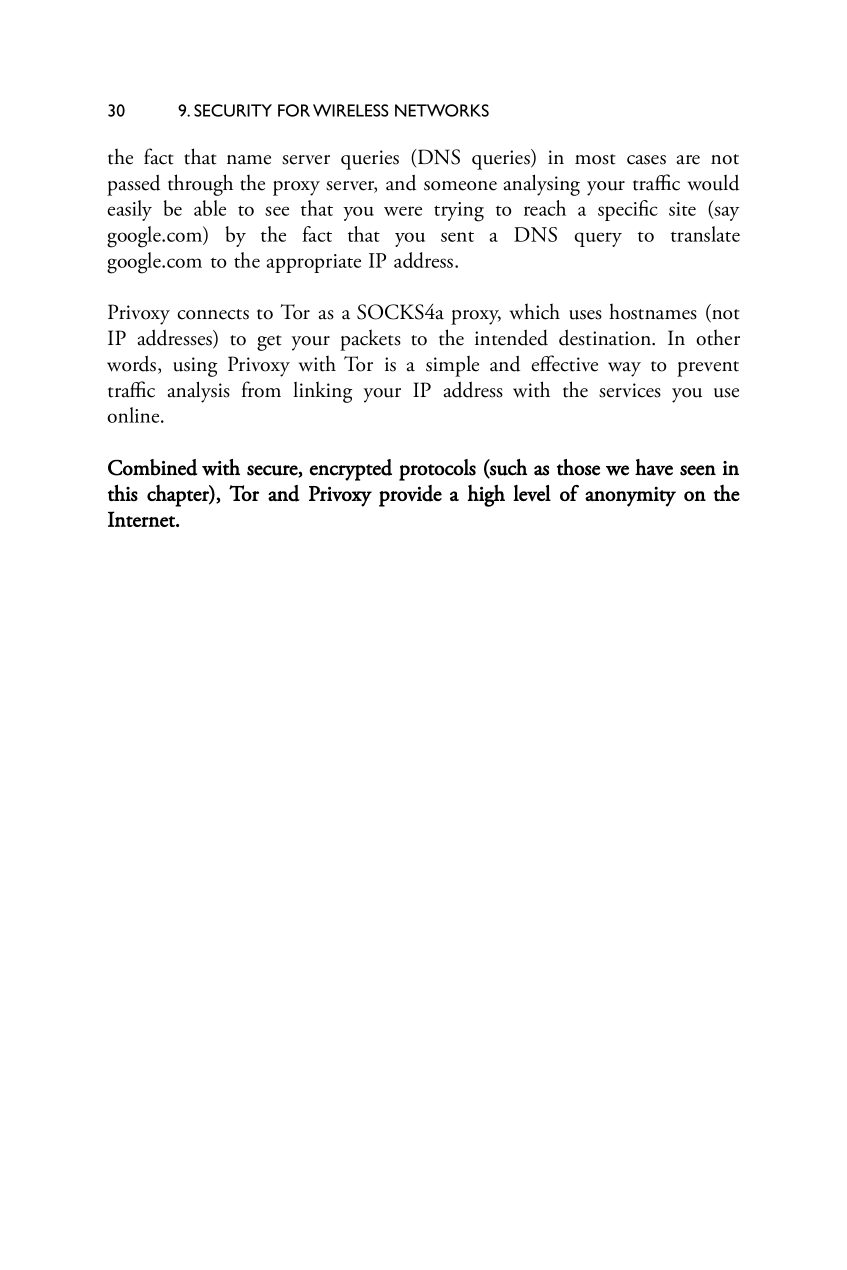 This screenshot has width=847, height=1270. Describe the element at coordinates (535, 311) in the screenshot. I see `which` at that location.
